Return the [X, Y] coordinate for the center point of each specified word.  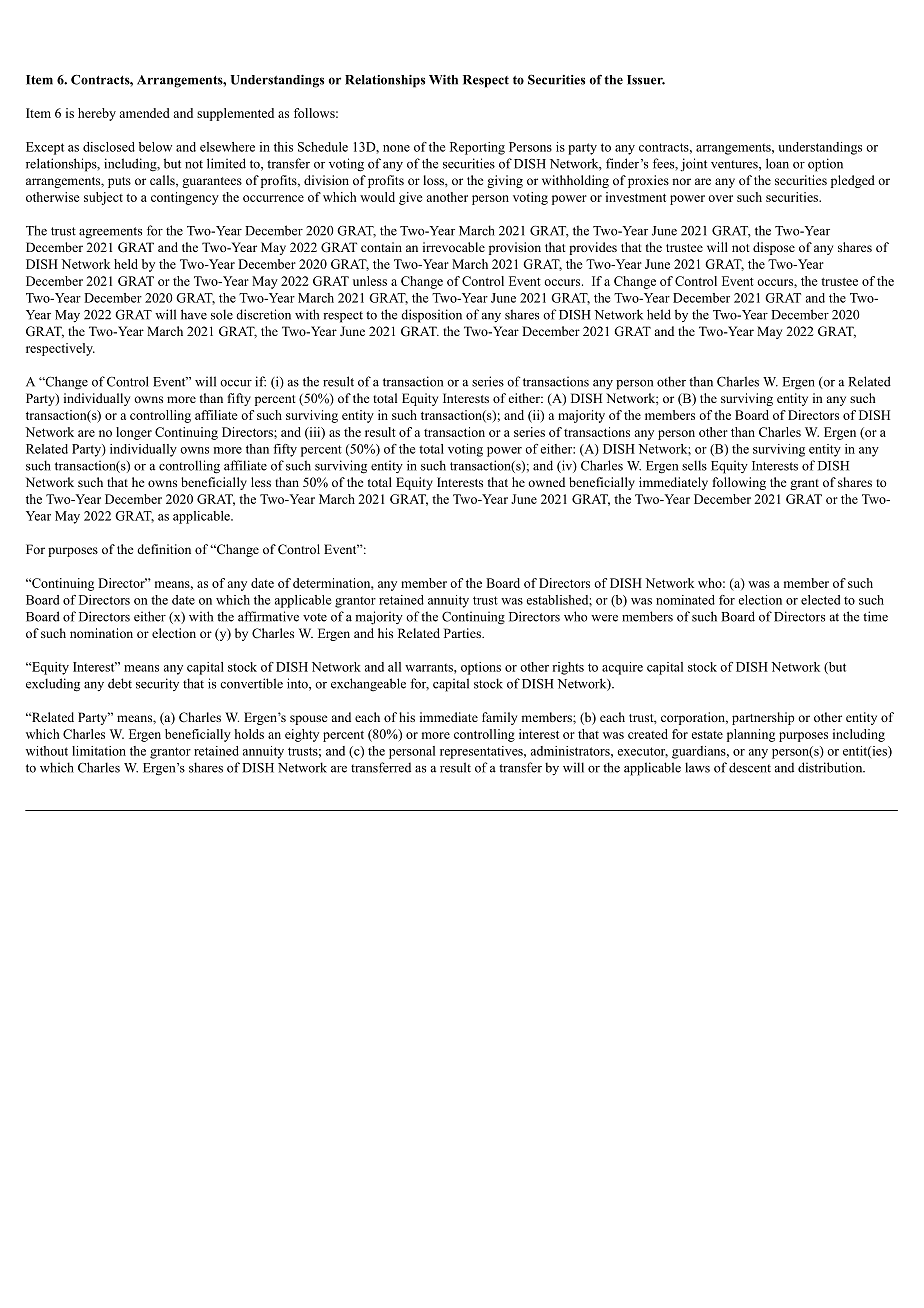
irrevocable [454, 247]
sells [694, 465]
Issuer [646, 80]
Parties [463, 633]
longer [134, 433]
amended [144, 113]
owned [546, 482]
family [499, 718]
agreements [110, 233]
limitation [99, 751]
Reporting [477, 148]
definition [164, 549]
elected [820, 600]
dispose [774, 248]
